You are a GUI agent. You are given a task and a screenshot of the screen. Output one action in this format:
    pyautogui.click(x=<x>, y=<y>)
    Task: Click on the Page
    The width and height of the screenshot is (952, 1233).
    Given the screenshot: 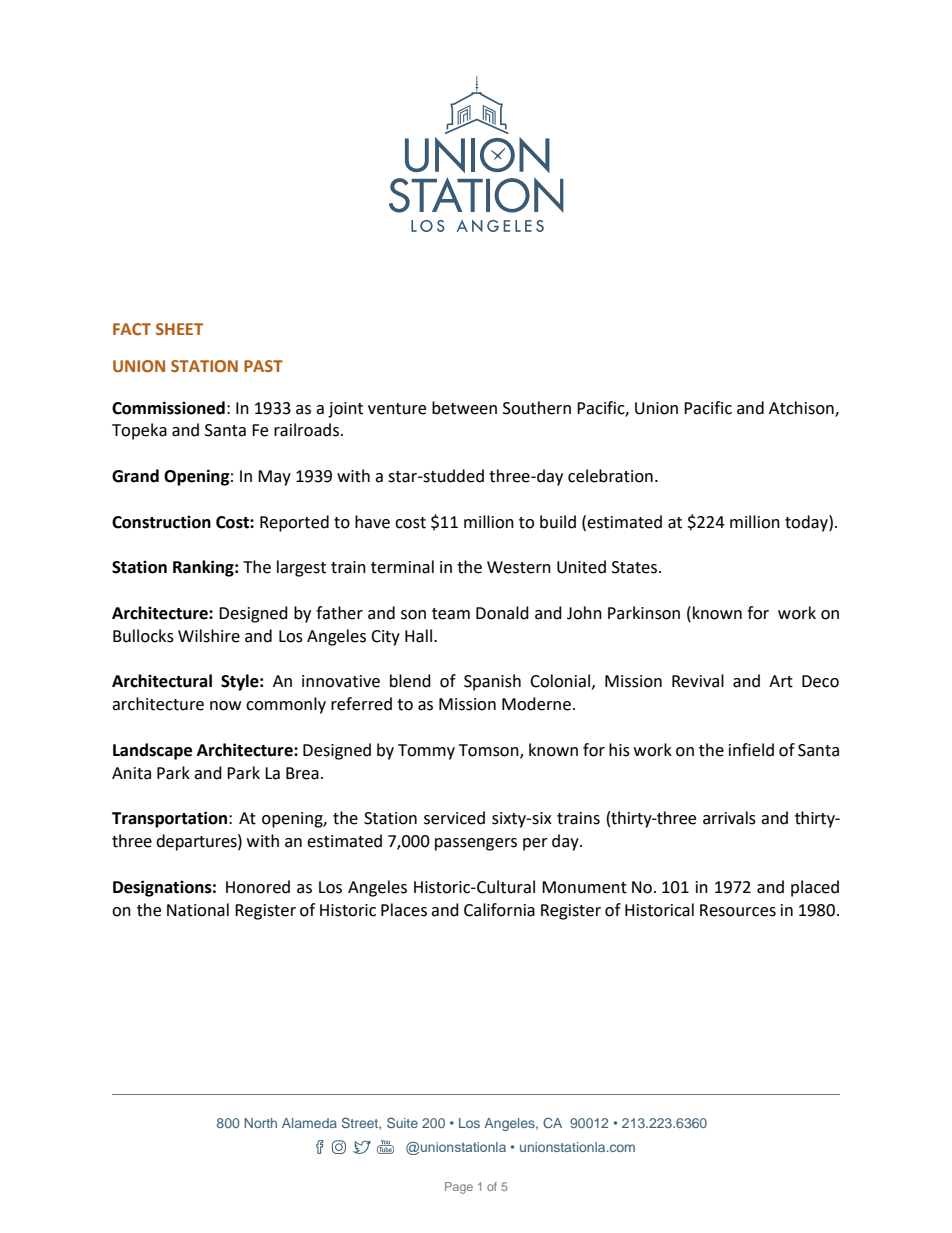 What is the action you would take?
    pyautogui.click(x=459, y=1188)
